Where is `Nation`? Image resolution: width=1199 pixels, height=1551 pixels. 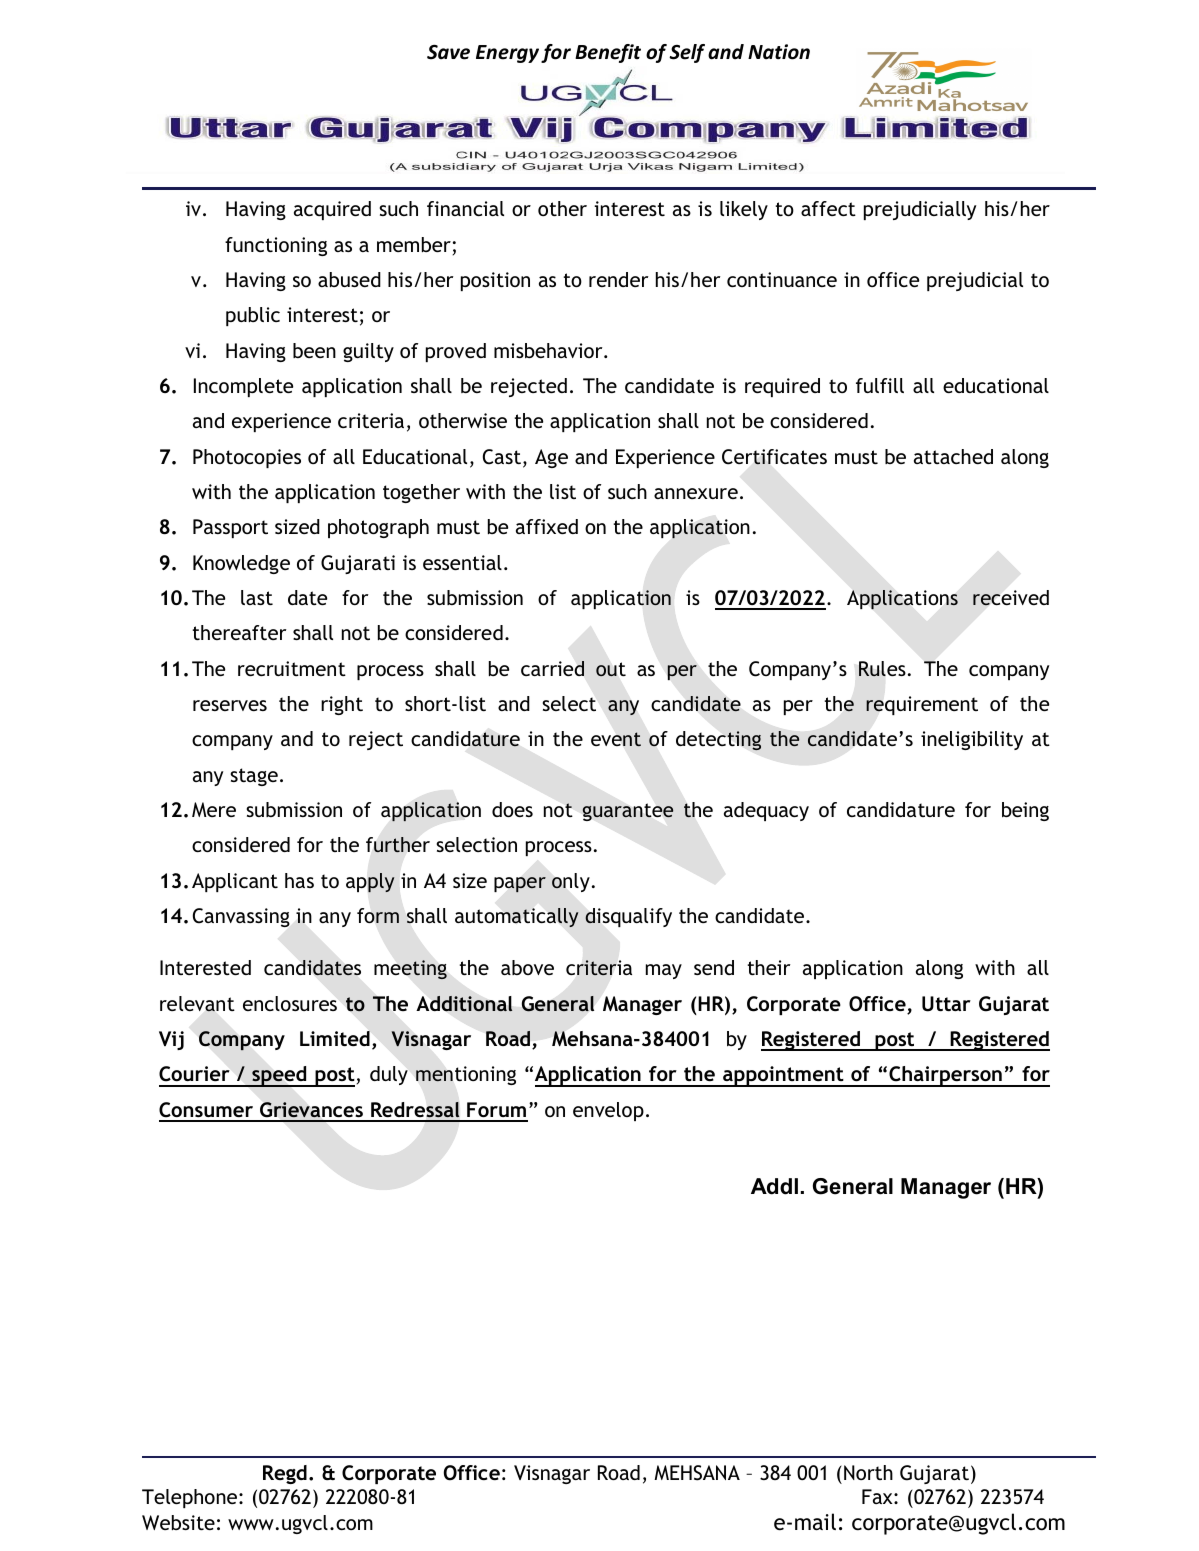
Nation is located at coordinates (779, 52).
